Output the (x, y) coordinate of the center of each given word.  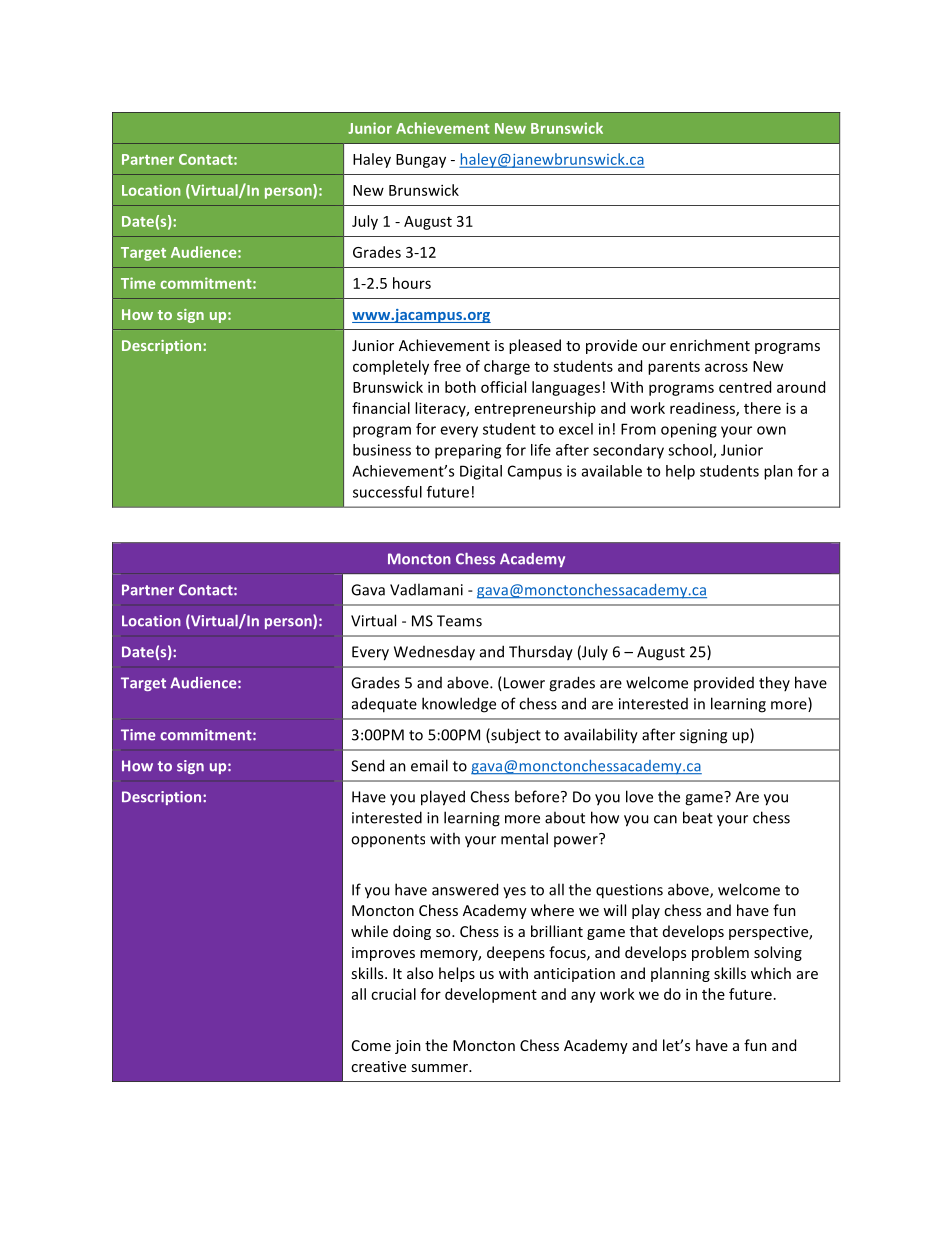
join (408, 1047)
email (429, 765)
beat (698, 817)
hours (412, 283)
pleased (535, 346)
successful (387, 492)
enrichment (710, 345)
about (565, 817)
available (612, 471)
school (691, 451)
